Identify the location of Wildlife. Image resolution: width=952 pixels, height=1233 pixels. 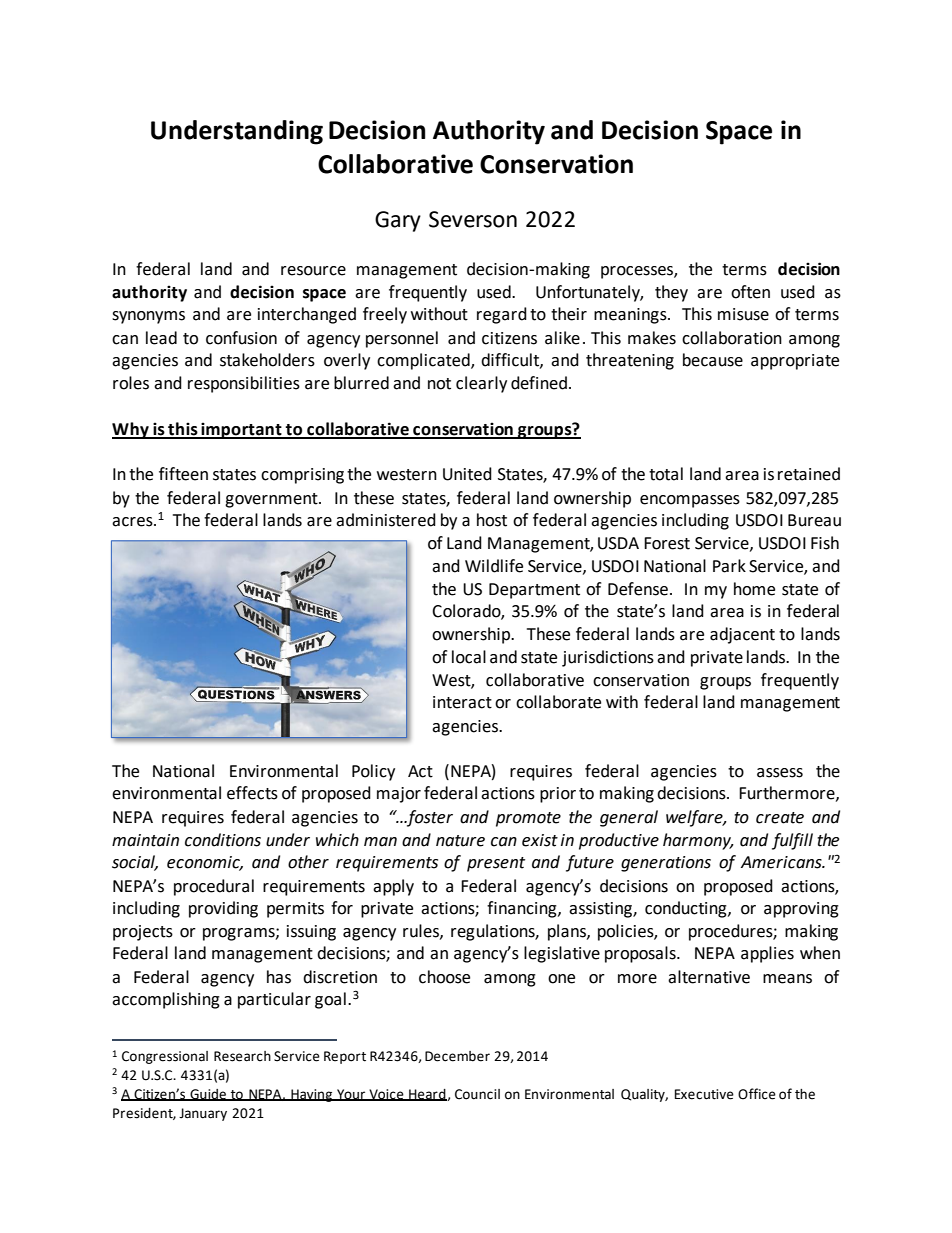
(494, 566).
